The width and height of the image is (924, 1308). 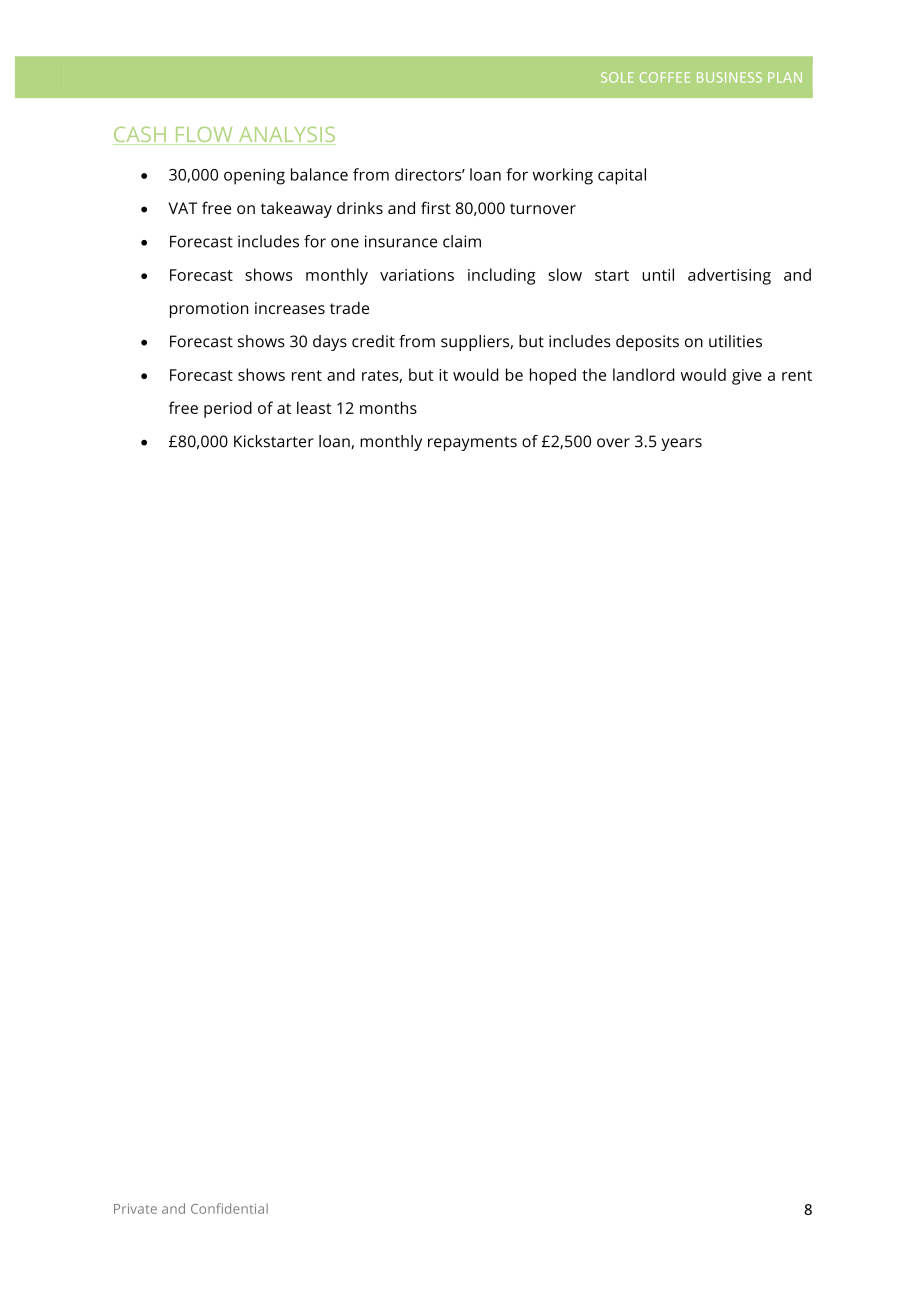 I want to click on days, so click(x=330, y=343).
